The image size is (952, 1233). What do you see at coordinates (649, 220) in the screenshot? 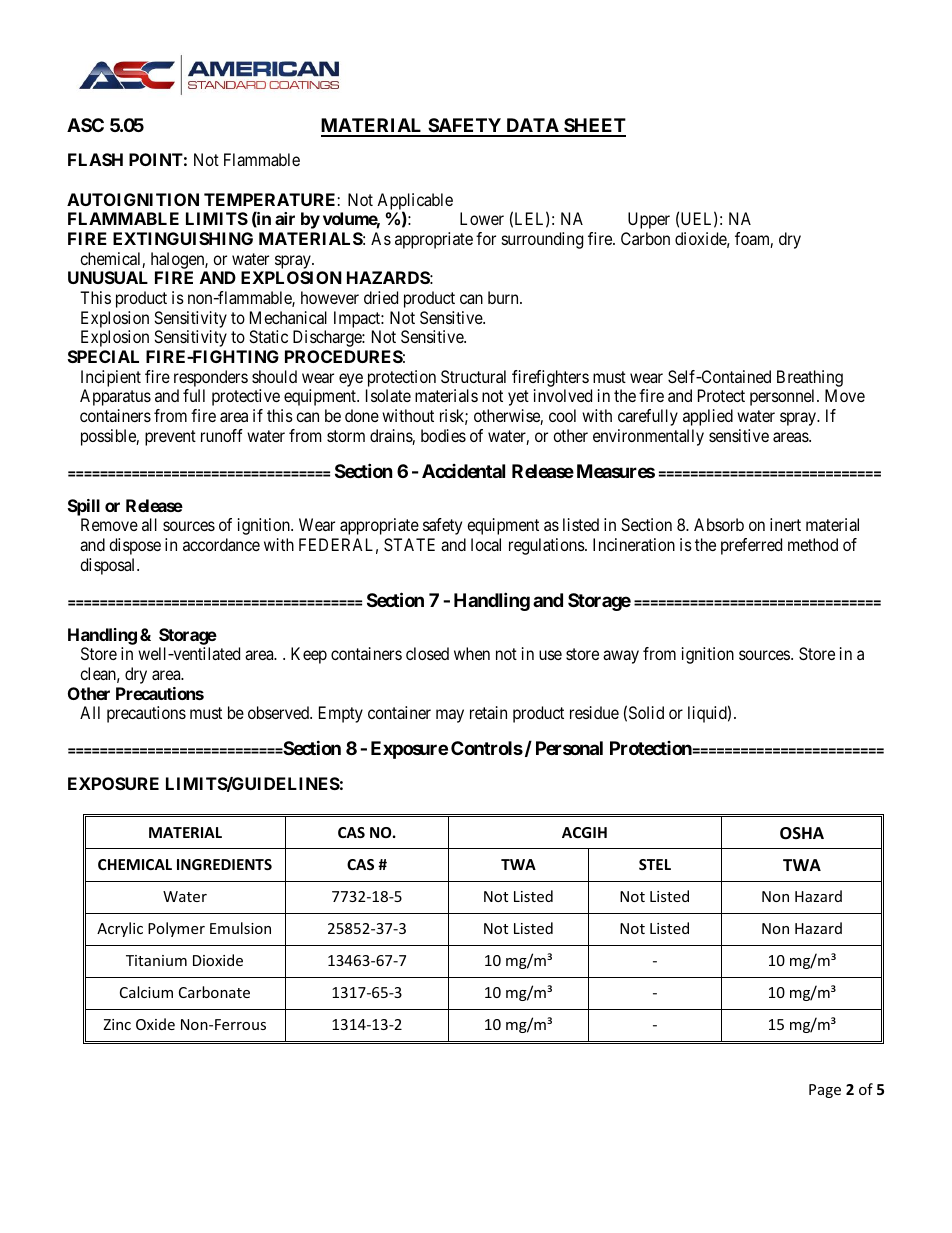
I see `Upper` at bounding box center [649, 220].
